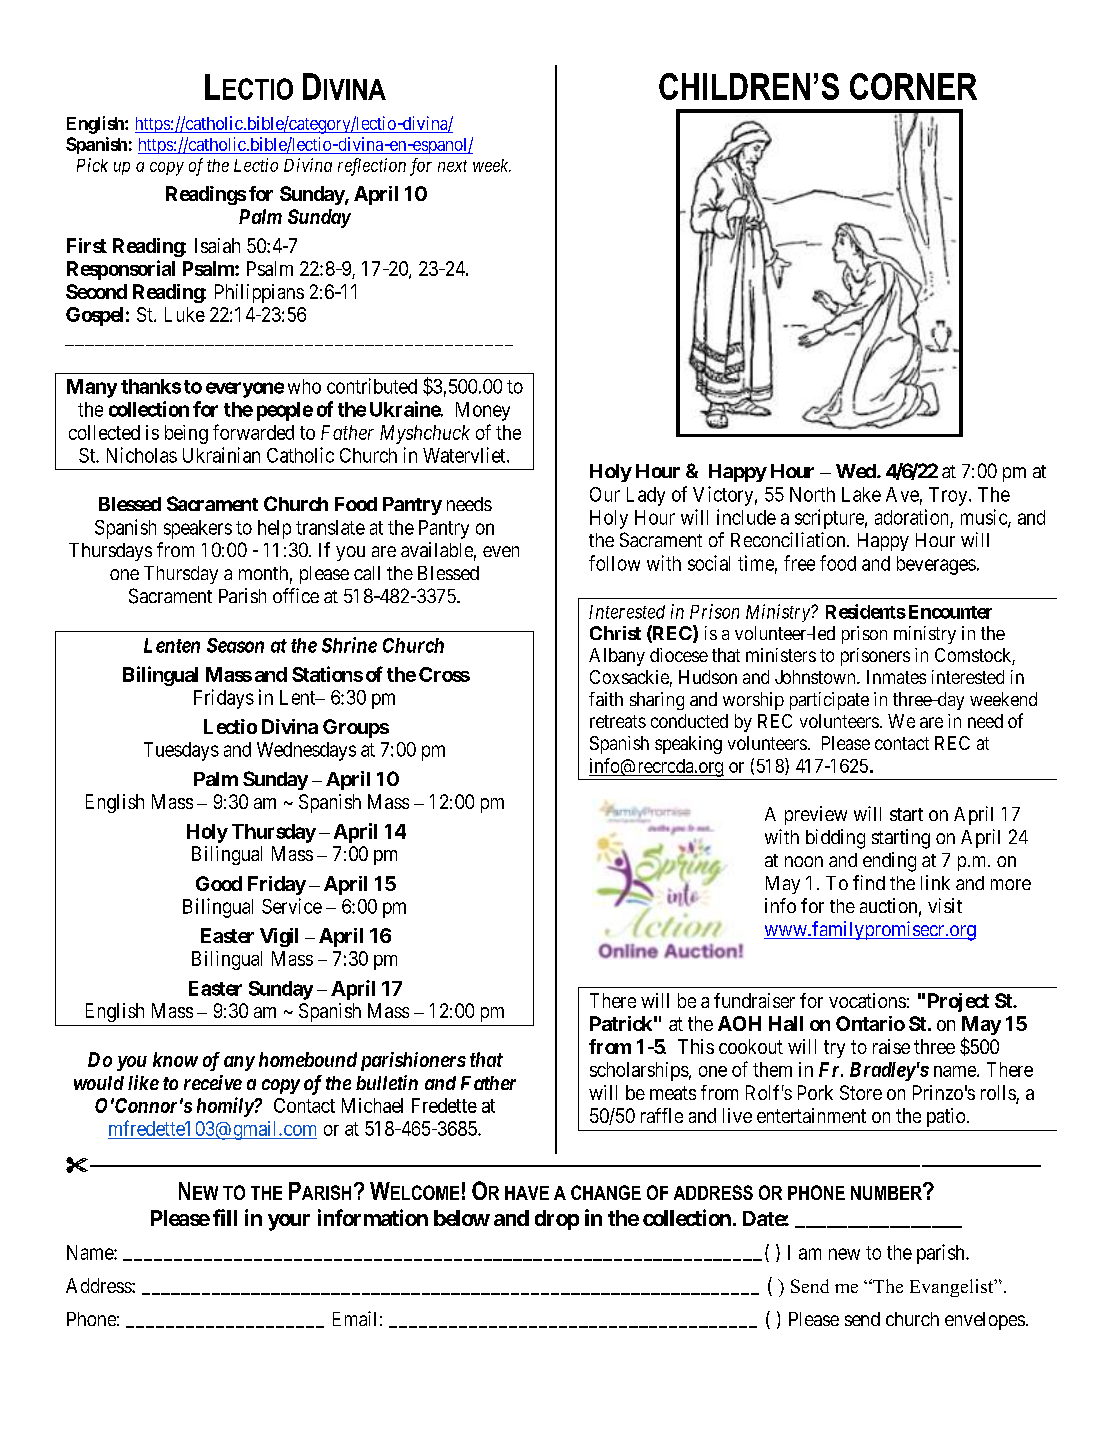 The height and width of the page is (1440, 1112). What do you see at coordinates (225, 1217) in the page?
I see `fill` at bounding box center [225, 1217].
